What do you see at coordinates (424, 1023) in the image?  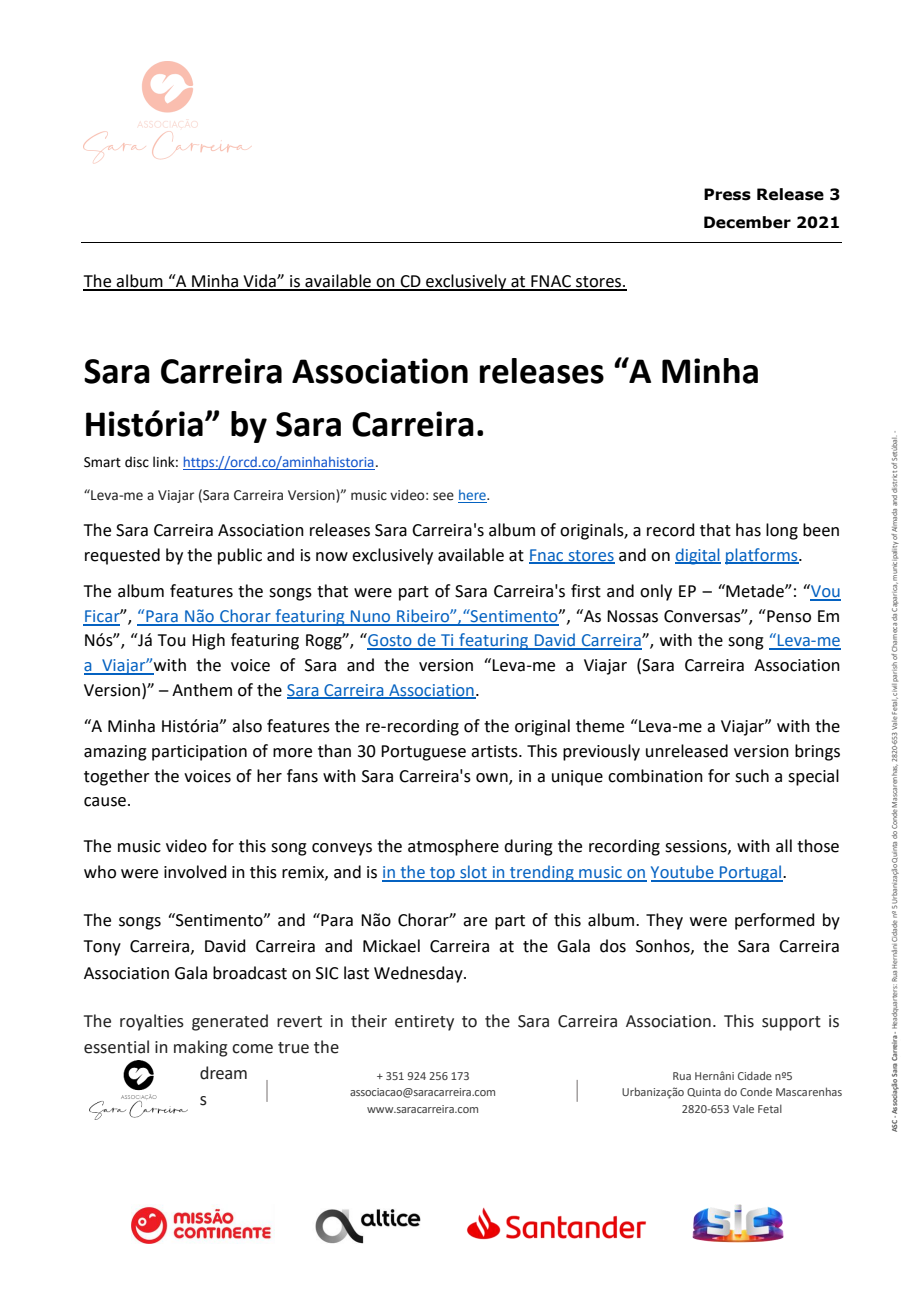 I see `entirety` at bounding box center [424, 1023].
